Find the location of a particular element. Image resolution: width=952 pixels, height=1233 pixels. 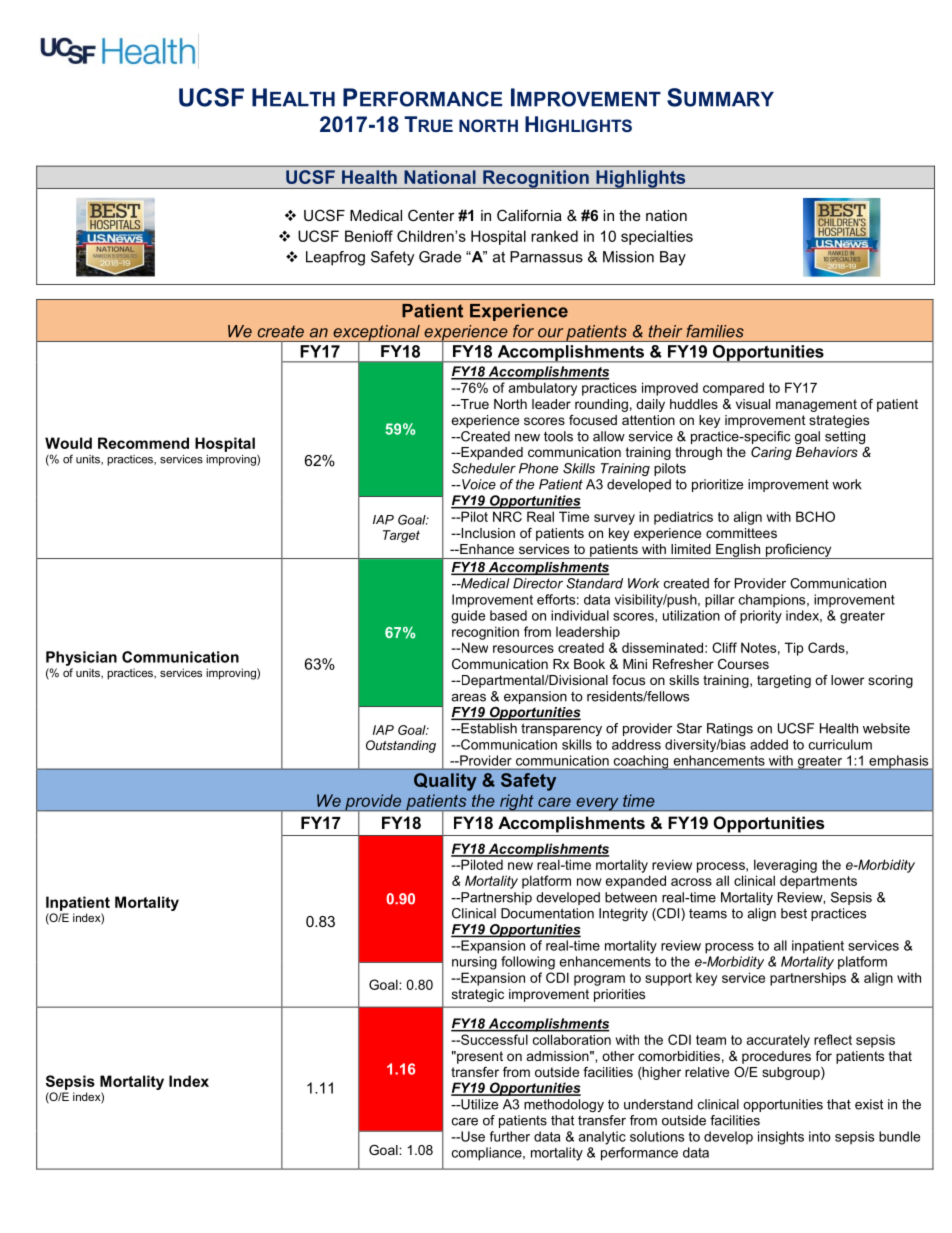

Bay is located at coordinates (673, 258).
